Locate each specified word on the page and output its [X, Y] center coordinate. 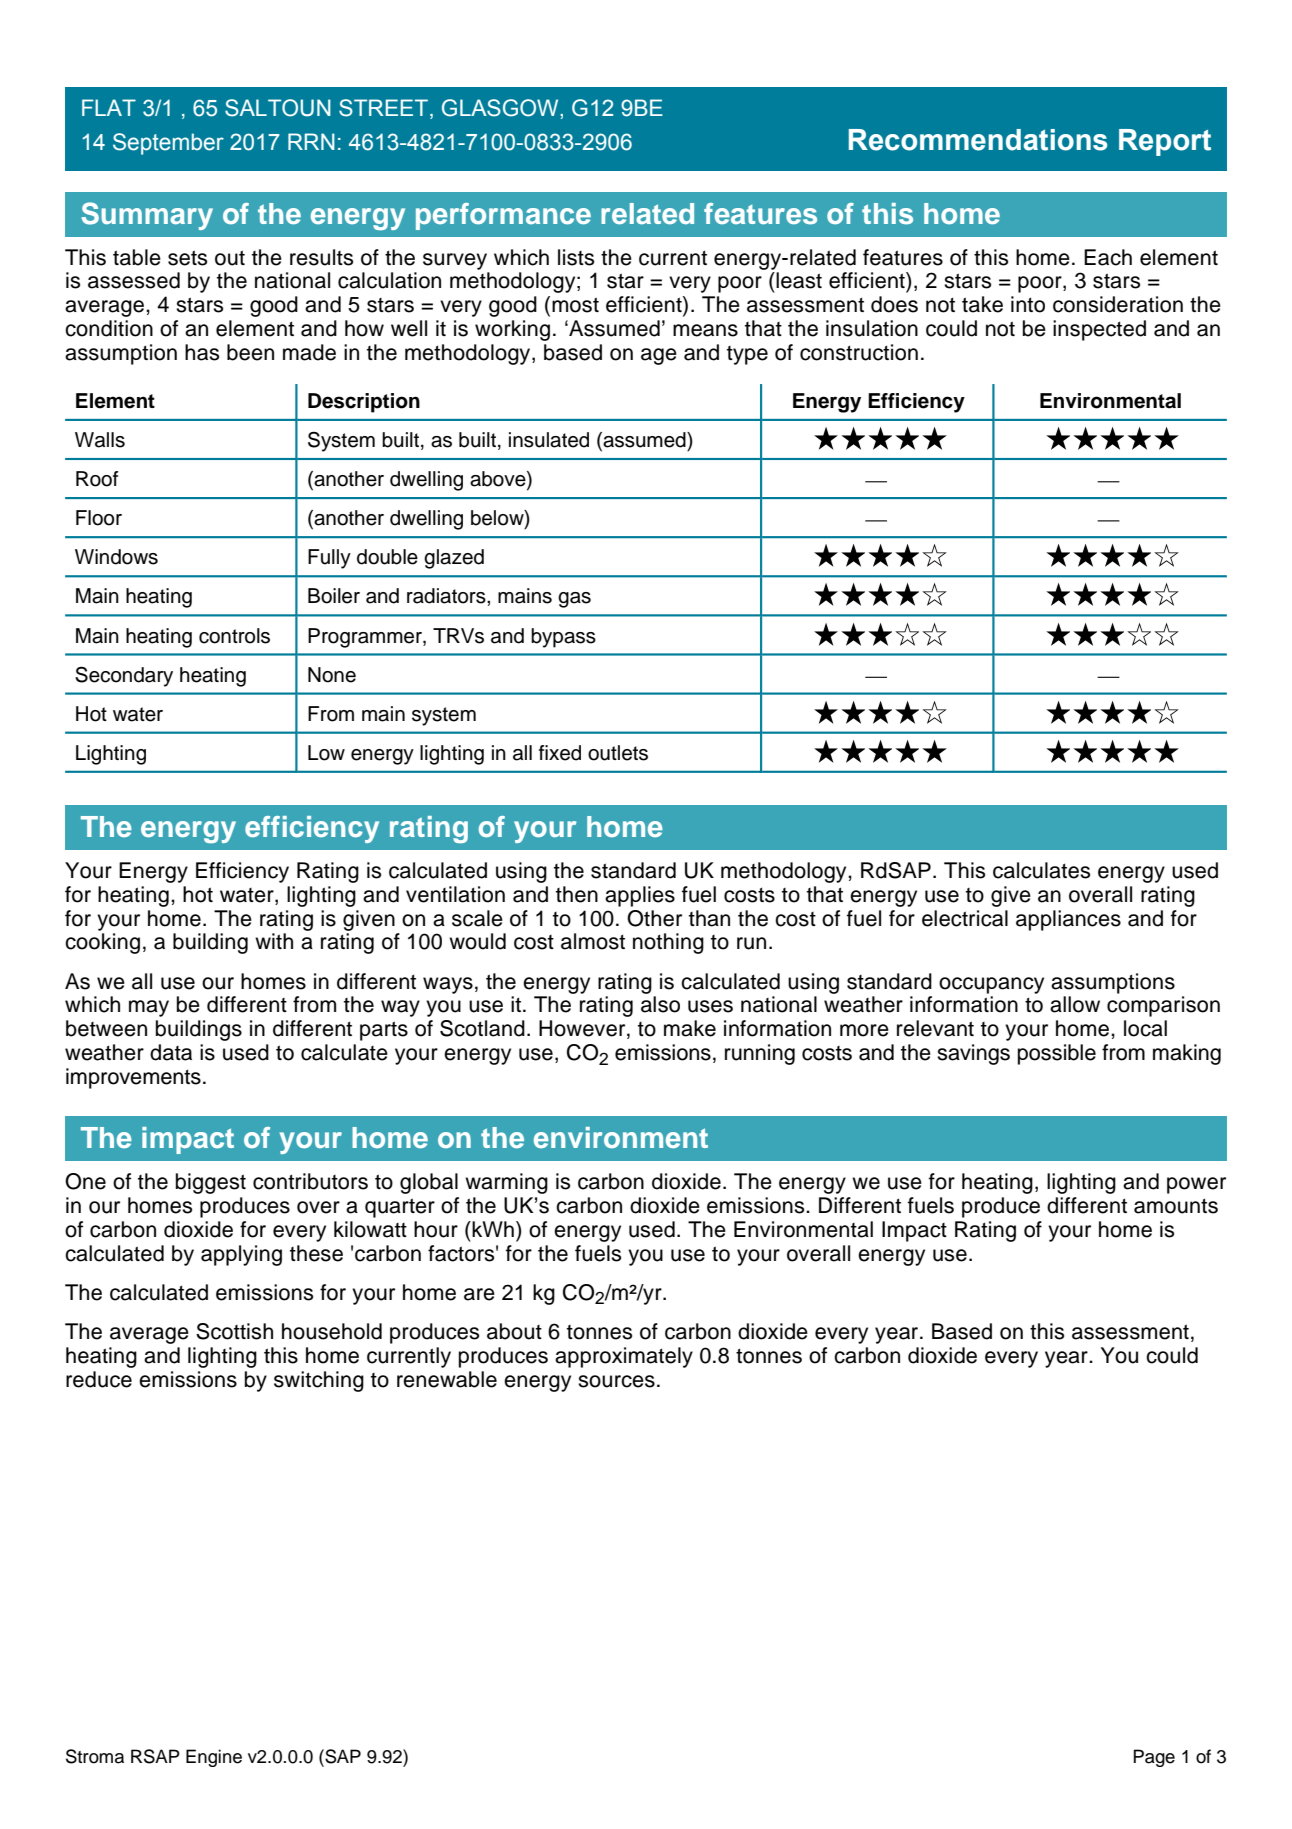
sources [616, 1381]
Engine [214, 1758]
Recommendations [978, 140]
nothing [668, 943]
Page [1154, 1758]
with [274, 941]
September [168, 144]
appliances [1068, 920]
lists [576, 257]
